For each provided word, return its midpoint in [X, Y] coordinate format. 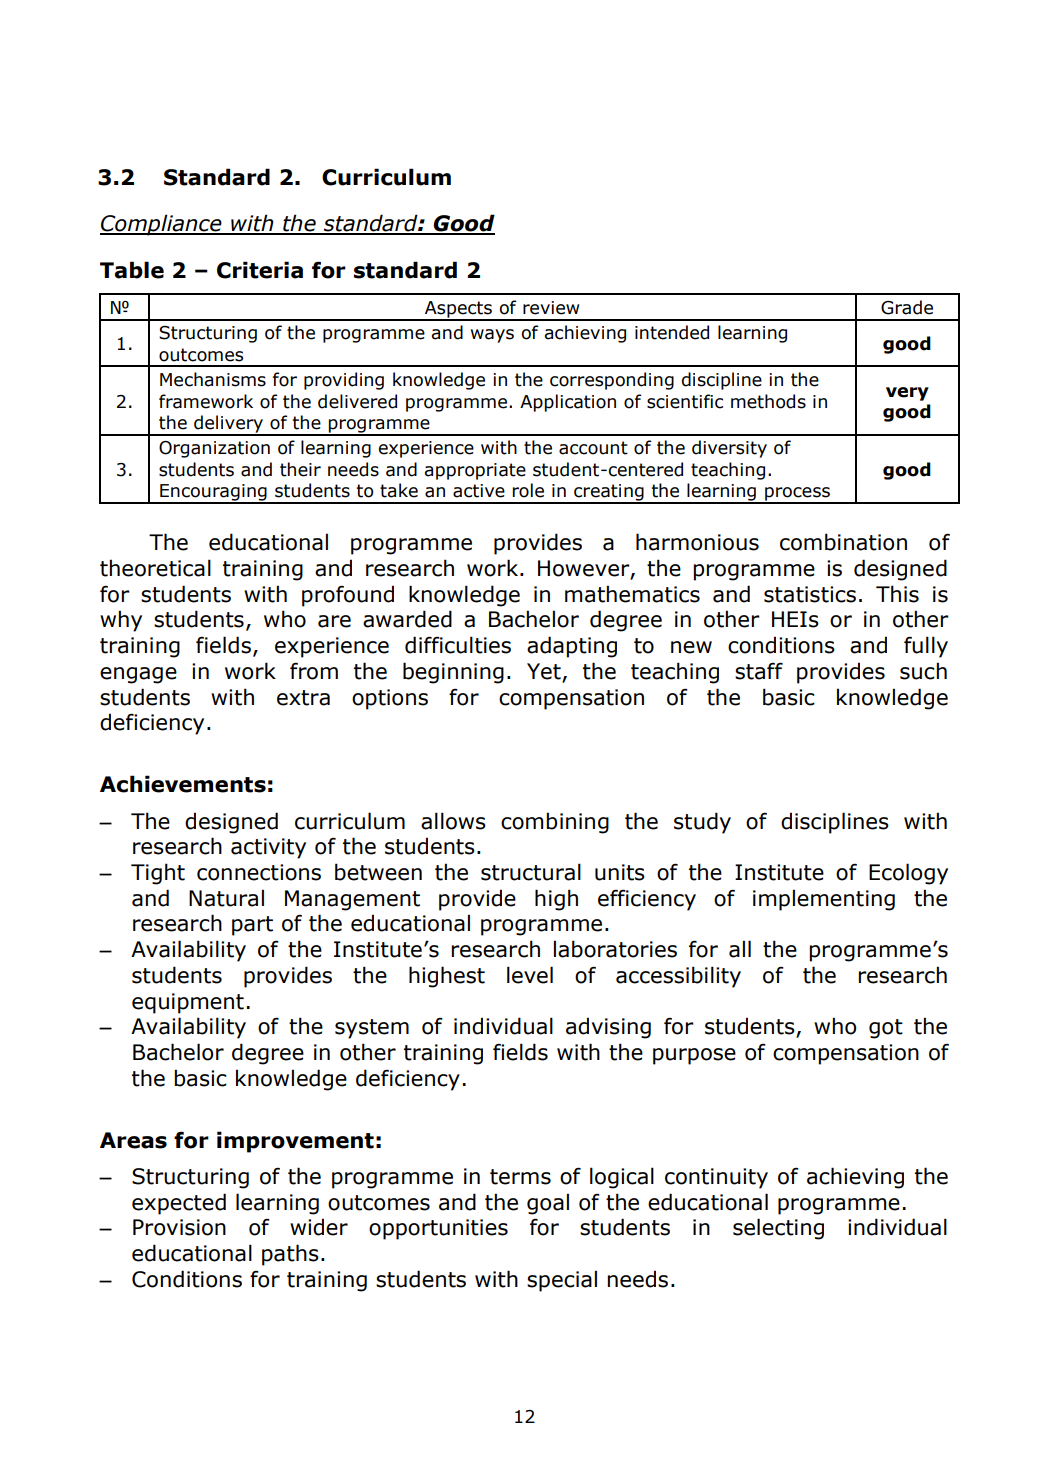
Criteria [260, 270]
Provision [179, 1227]
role [528, 490]
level [530, 975]
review [551, 308]
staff [759, 671]
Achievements [183, 784]
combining [555, 823]
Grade [907, 307]
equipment [188, 1003]
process [797, 495]
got [886, 1029]
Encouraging [213, 493]
